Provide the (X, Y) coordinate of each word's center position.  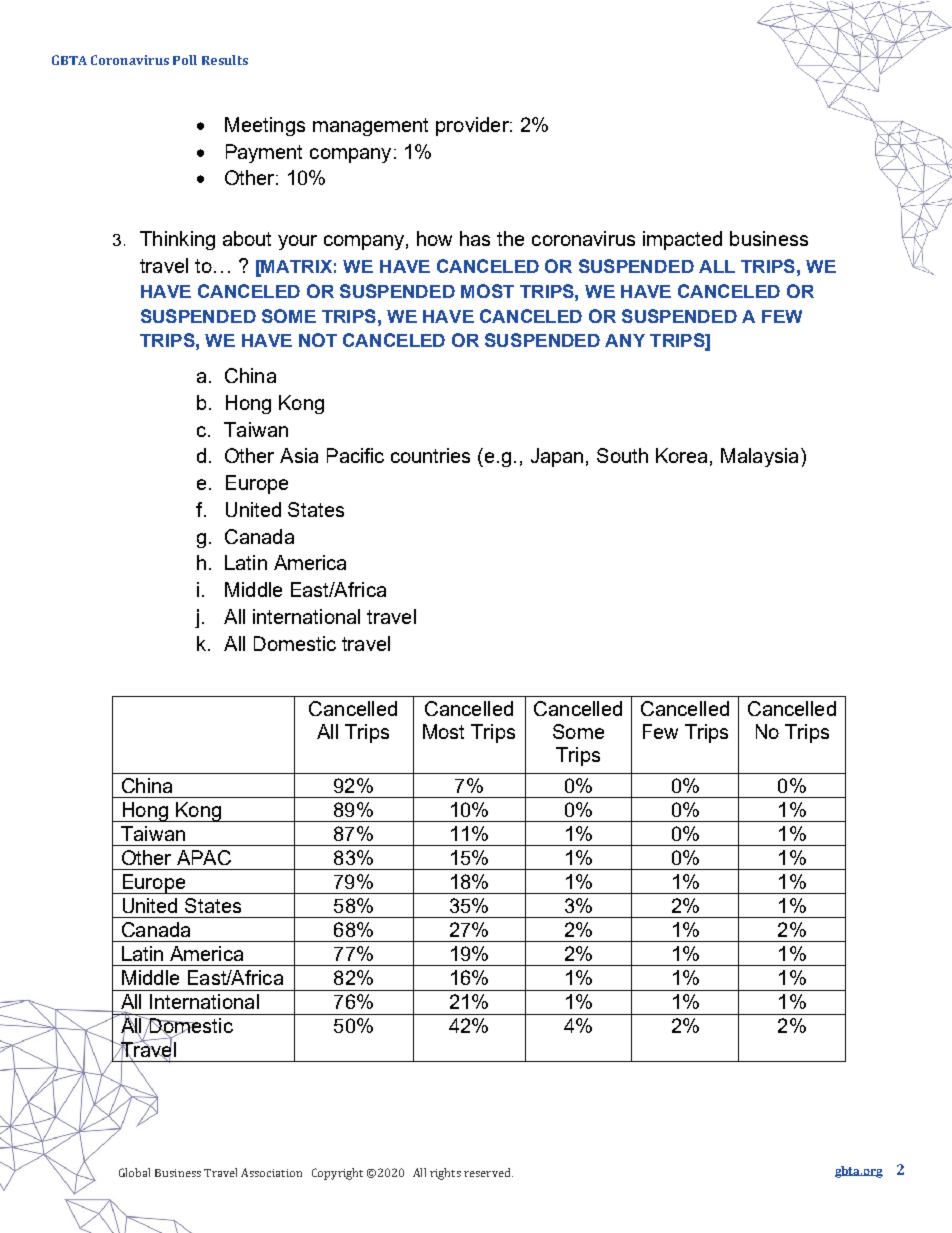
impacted (682, 240)
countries (430, 455)
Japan (557, 457)
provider (473, 126)
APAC (204, 857)
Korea (681, 455)
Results (225, 60)
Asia (299, 455)
